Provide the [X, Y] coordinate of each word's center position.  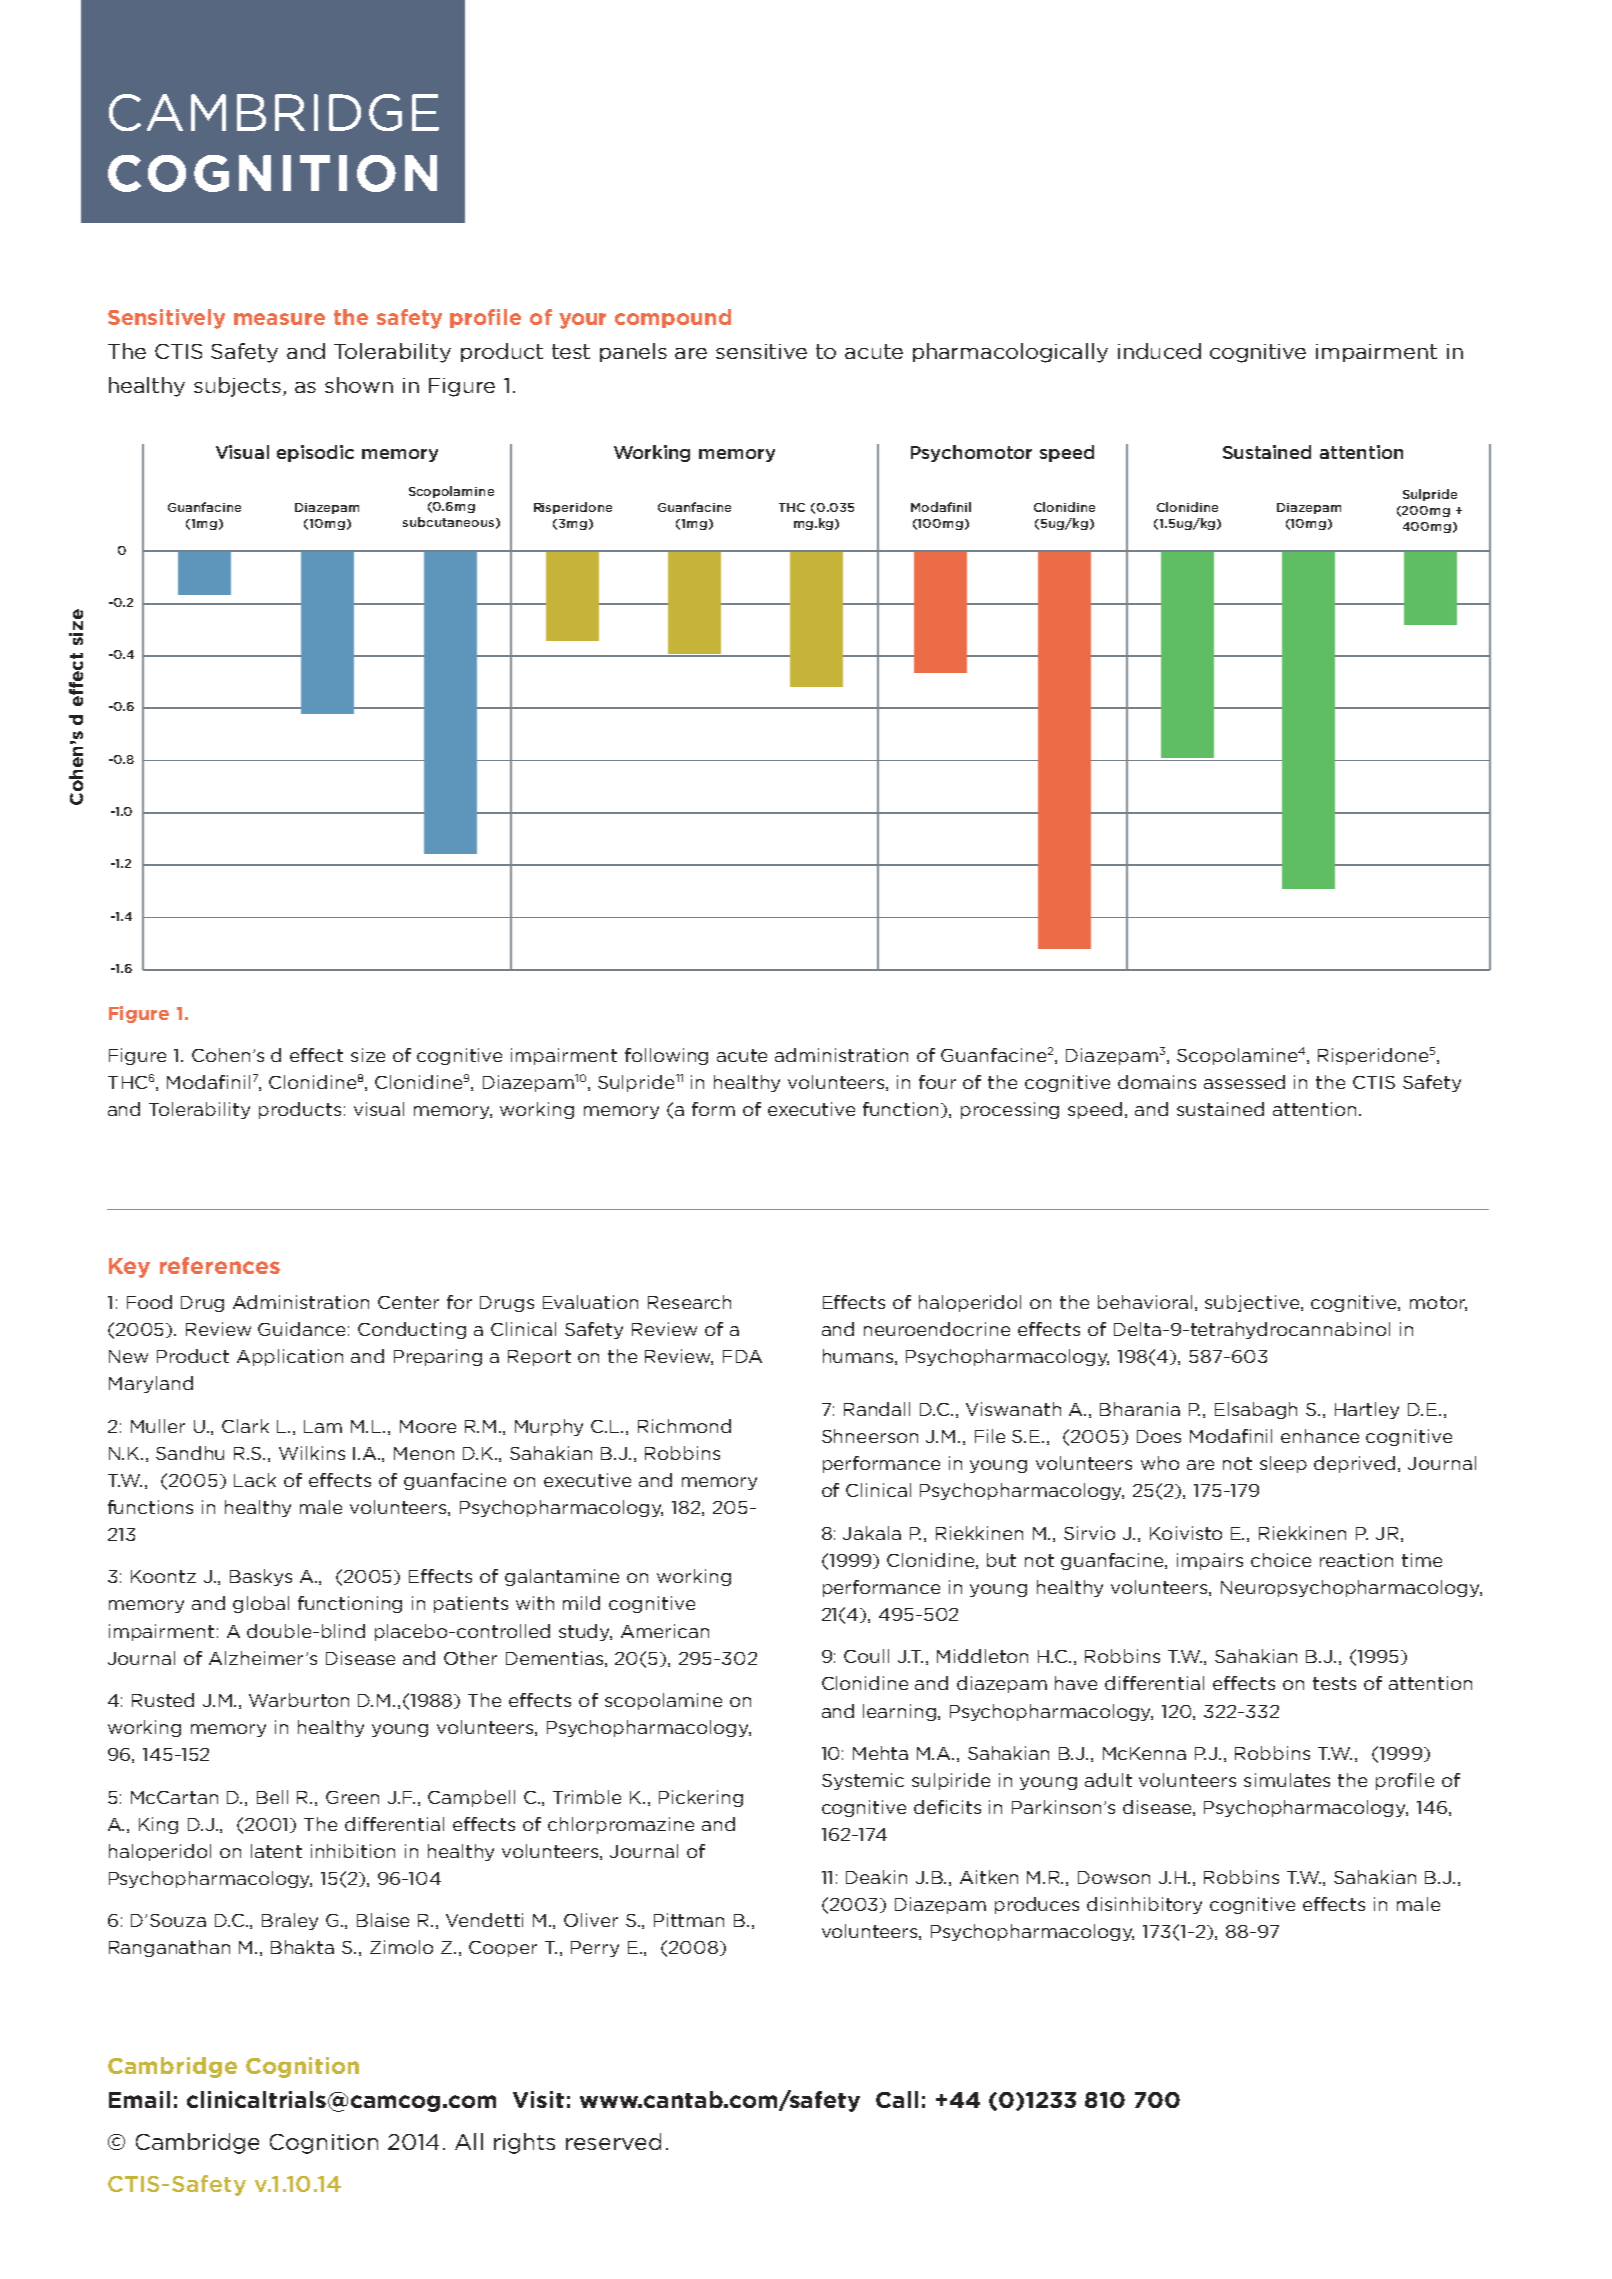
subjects [239, 387]
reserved [613, 2141]
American [665, 1631]
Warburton [299, 1700]
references [220, 1265]
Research [689, 1302]
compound [673, 318]
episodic [315, 453]
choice [1281, 1560]
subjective [1253, 1303]
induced [1159, 351]
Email [139, 2099]
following [666, 1056]
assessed [1244, 1082]
